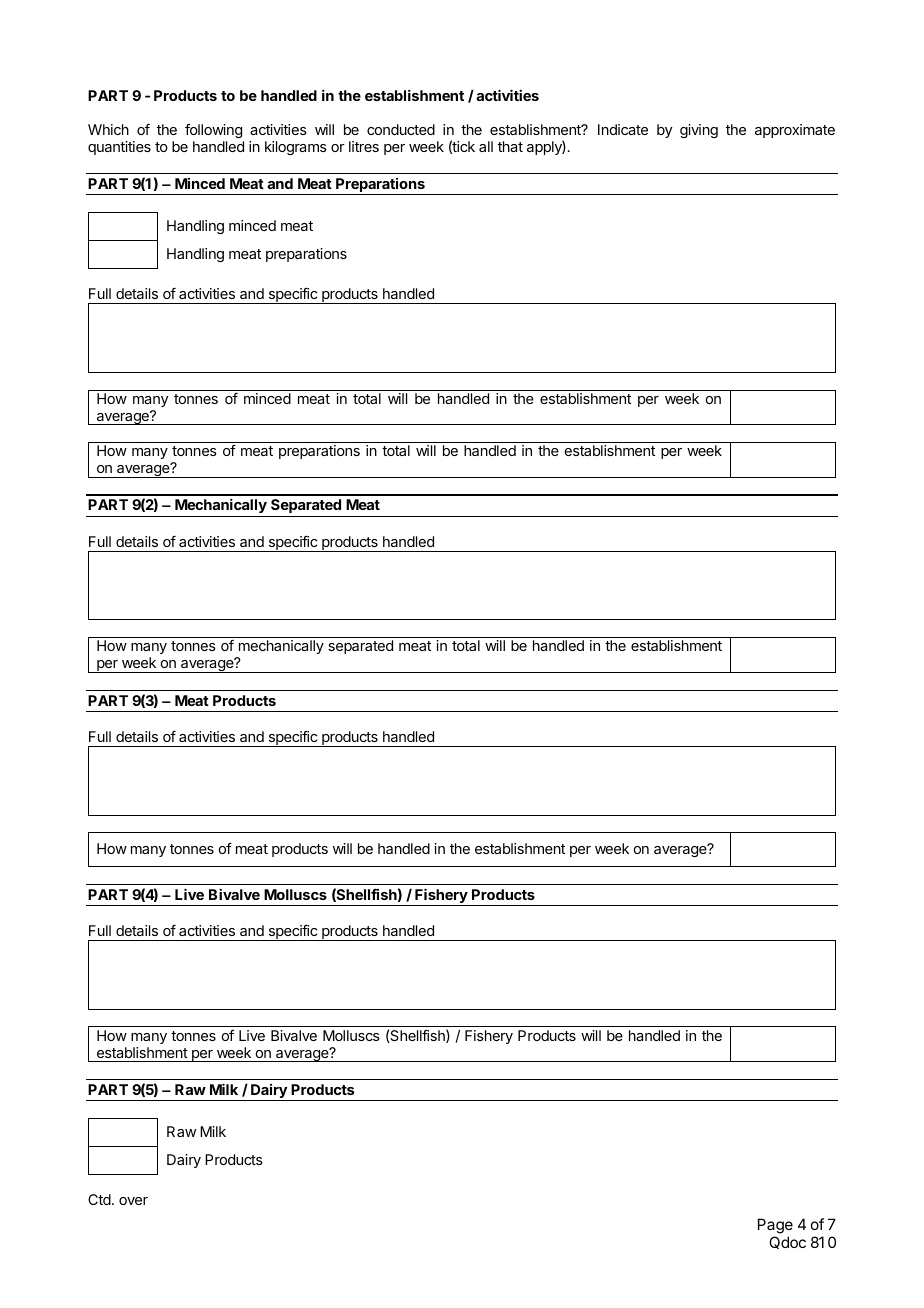  What do you see at coordinates (699, 131) in the page?
I see `giving` at bounding box center [699, 131].
